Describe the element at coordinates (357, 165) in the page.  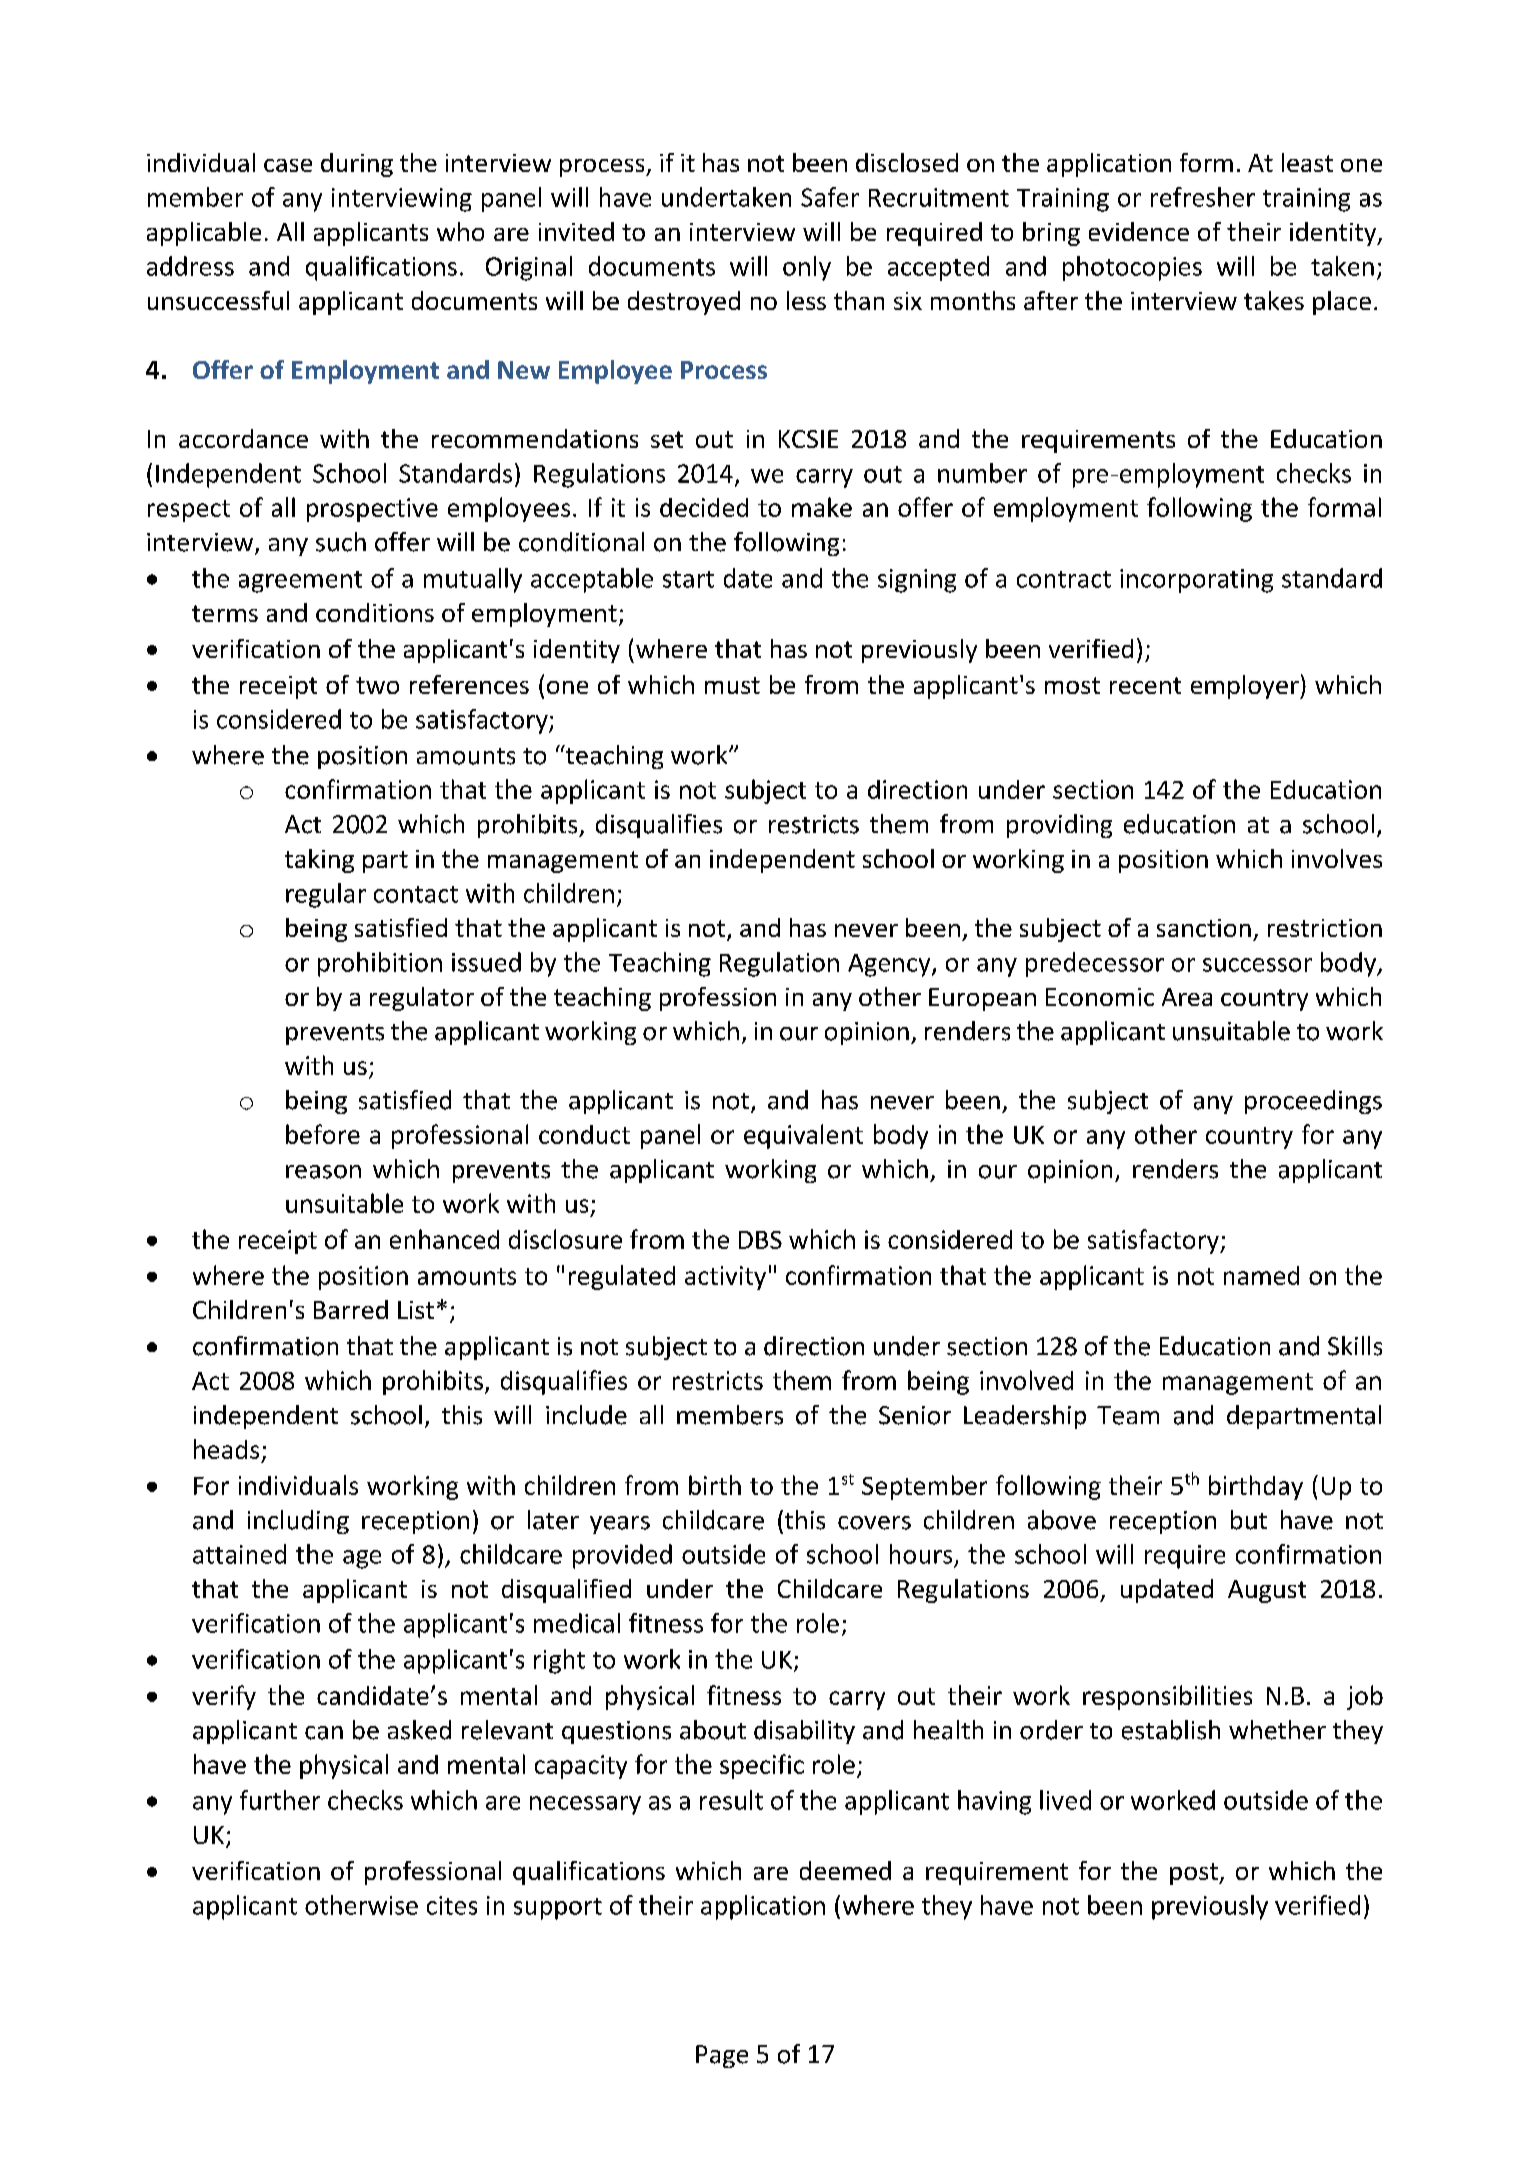
I see `during` at that location.
